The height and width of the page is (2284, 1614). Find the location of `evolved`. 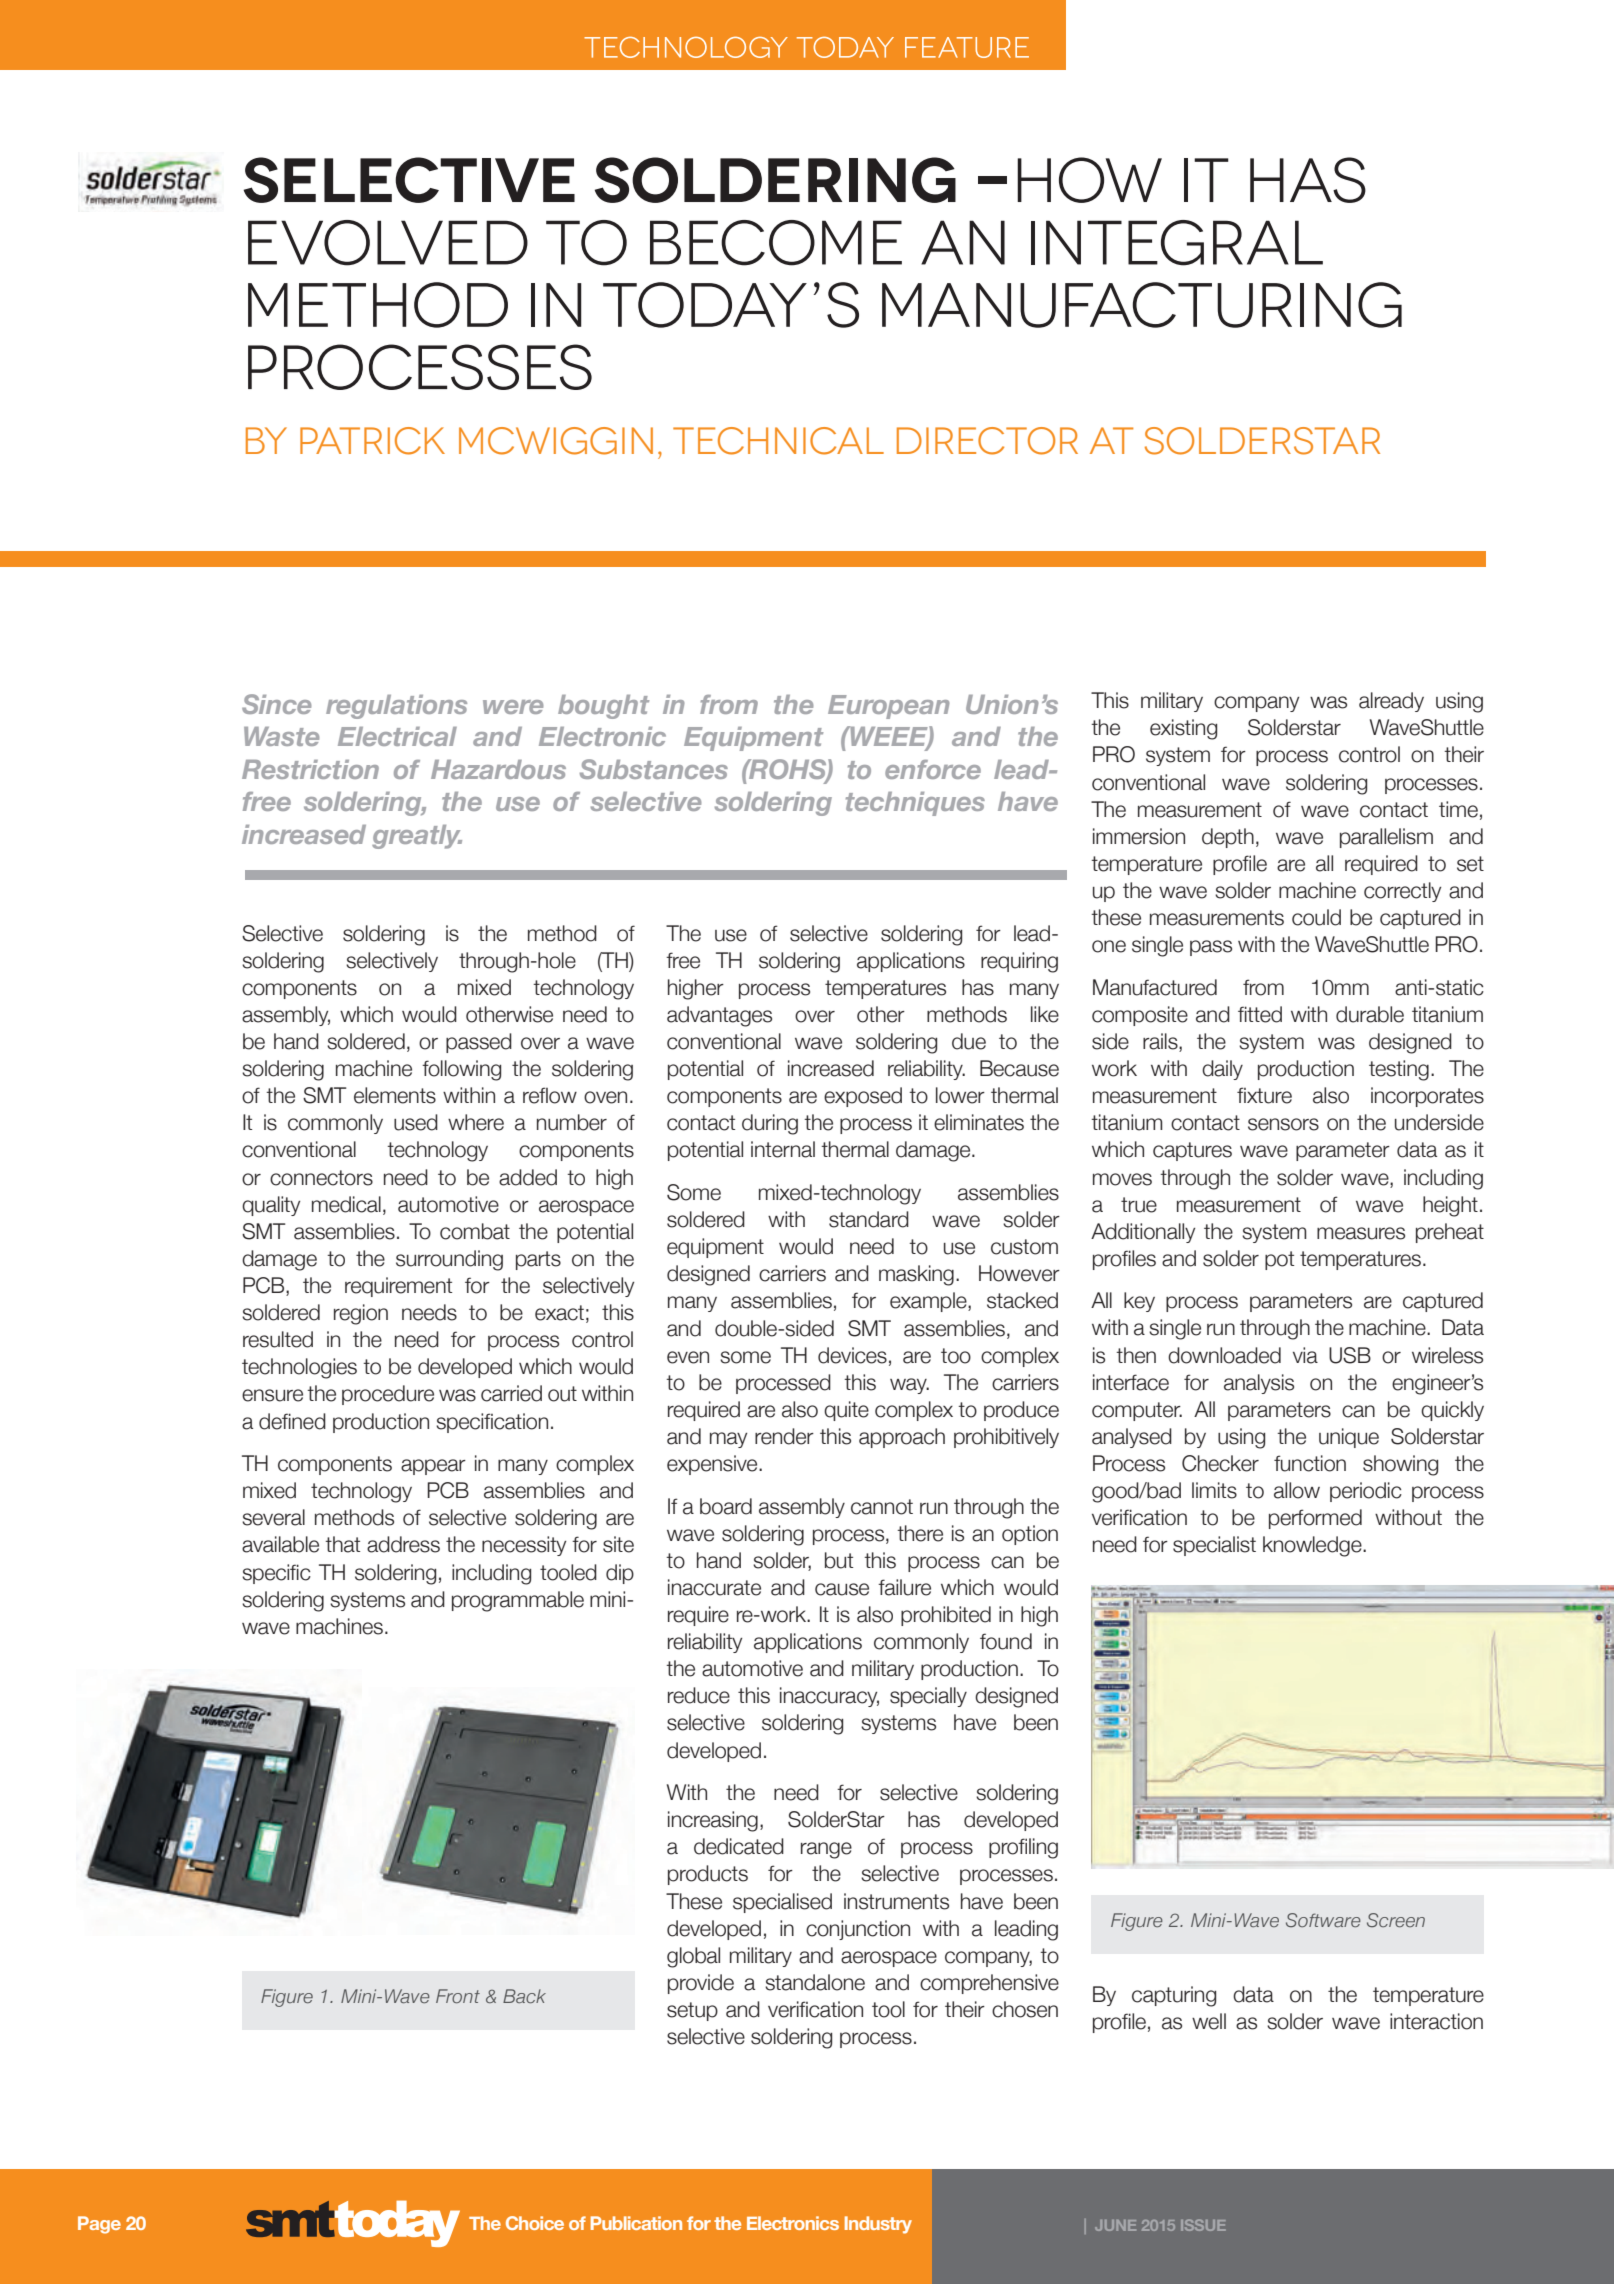

evolved is located at coordinates (388, 243).
